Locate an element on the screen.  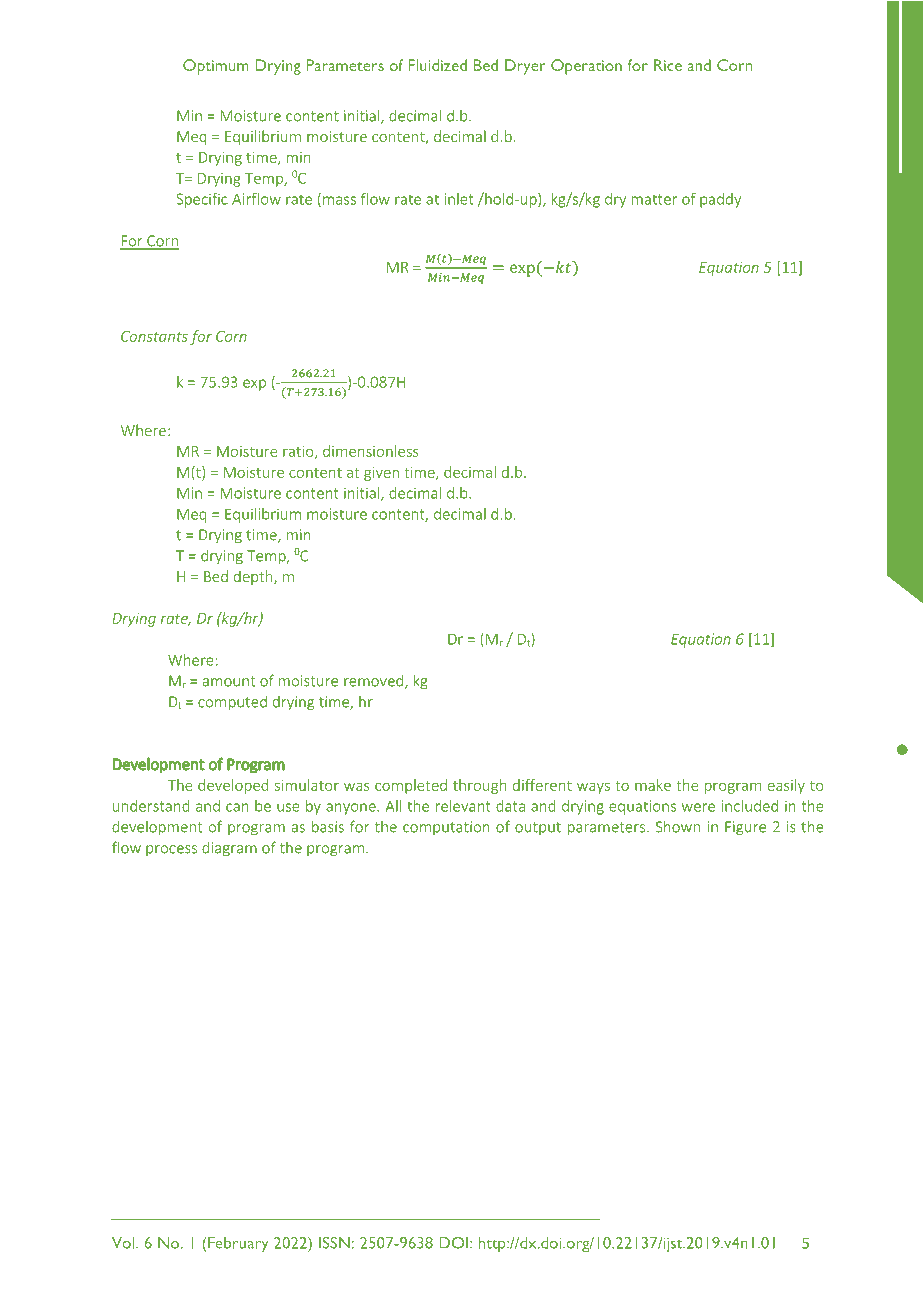
Optimum is located at coordinates (216, 67).
